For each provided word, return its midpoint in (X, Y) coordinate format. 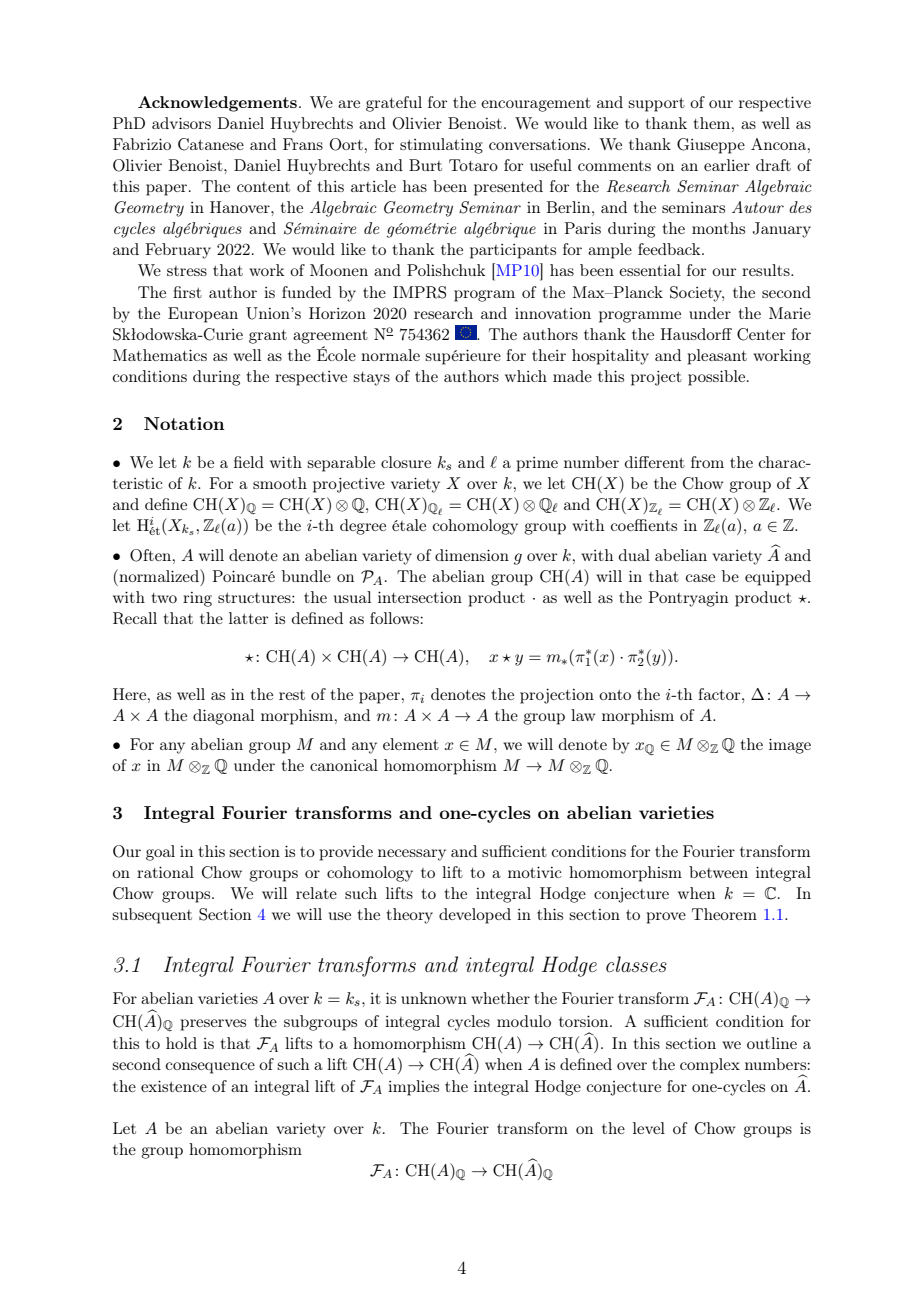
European (203, 315)
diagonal (223, 717)
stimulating (441, 146)
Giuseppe (711, 146)
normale (390, 355)
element (411, 744)
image (790, 746)
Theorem (724, 914)
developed (475, 916)
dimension (472, 555)
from (707, 462)
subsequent (152, 916)
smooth (280, 483)
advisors (181, 123)
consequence (210, 1068)
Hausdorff (696, 334)
